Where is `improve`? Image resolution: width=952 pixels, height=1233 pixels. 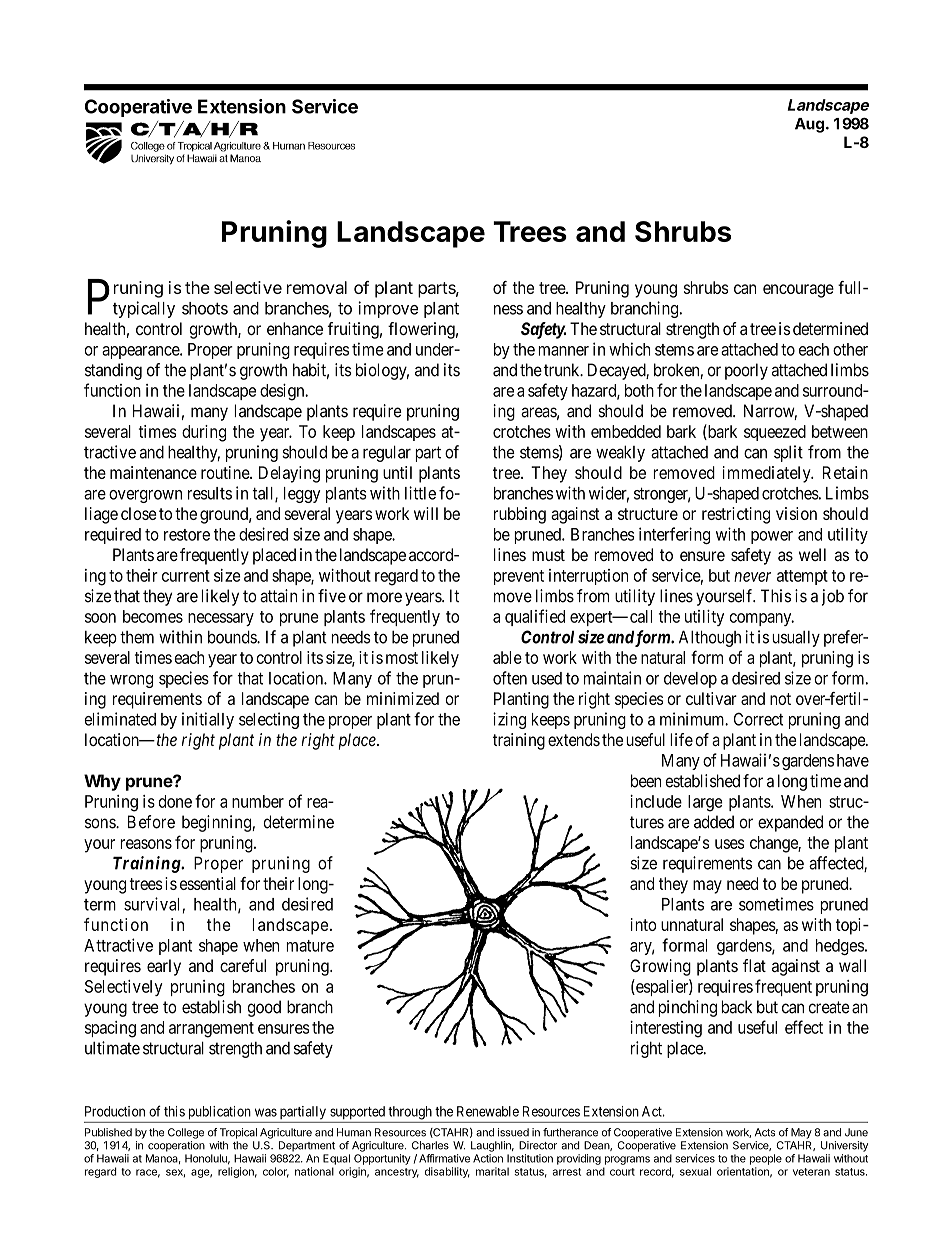
improve is located at coordinates (388, 309).
